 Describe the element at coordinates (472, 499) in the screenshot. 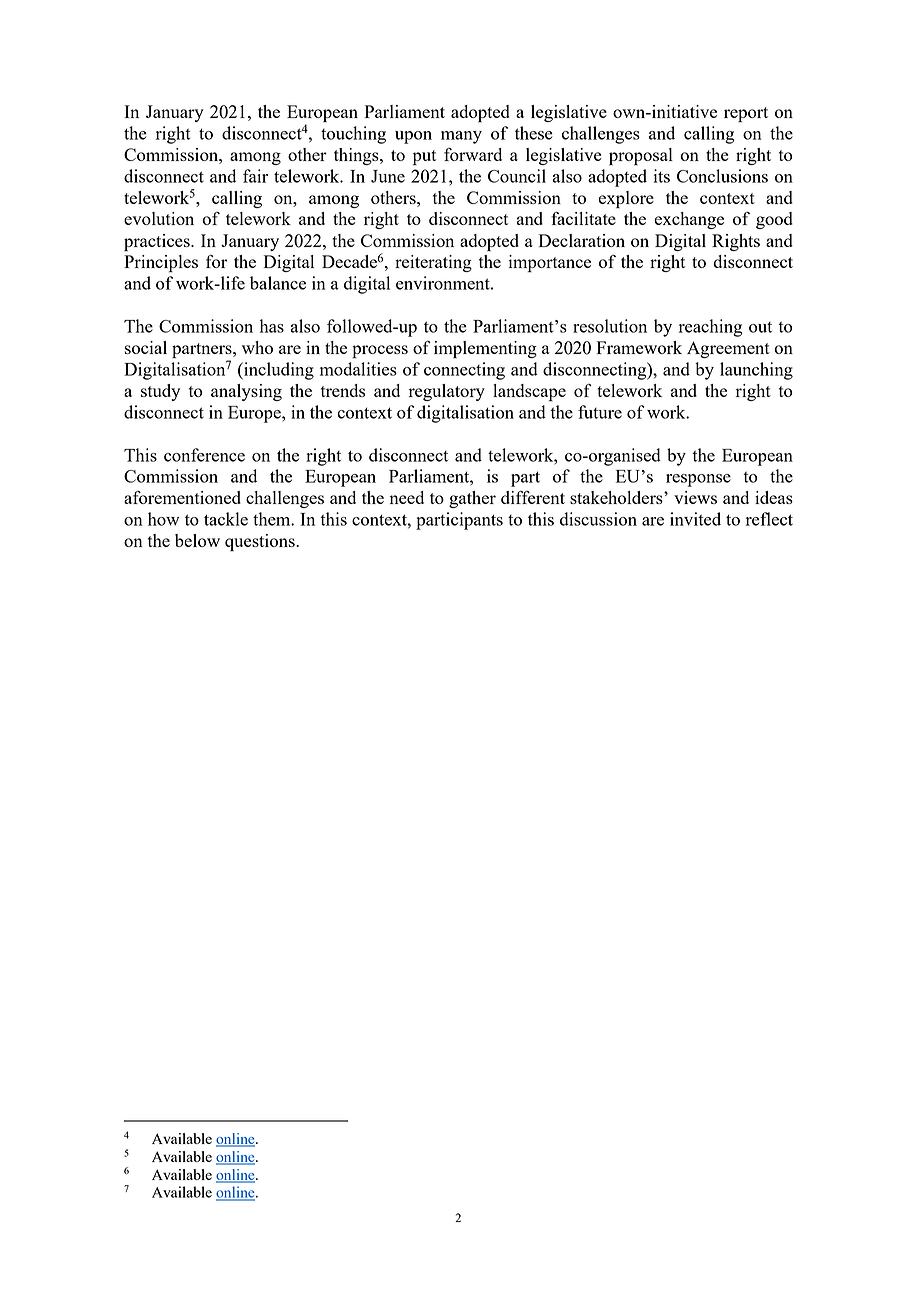

I see `gather` at that location.
